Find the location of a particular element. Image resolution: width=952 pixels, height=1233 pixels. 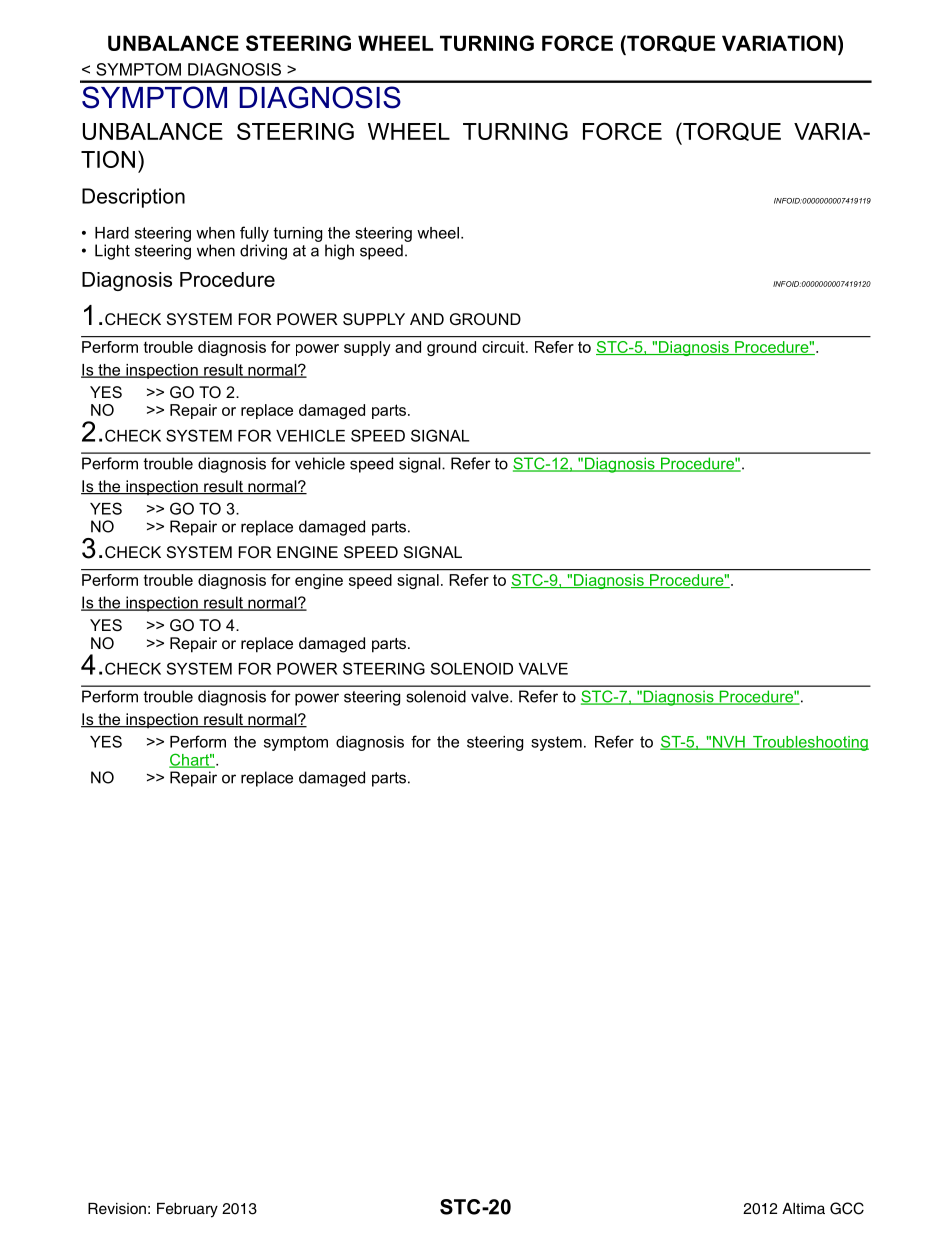

fully is located at coordinates (254, 234).
